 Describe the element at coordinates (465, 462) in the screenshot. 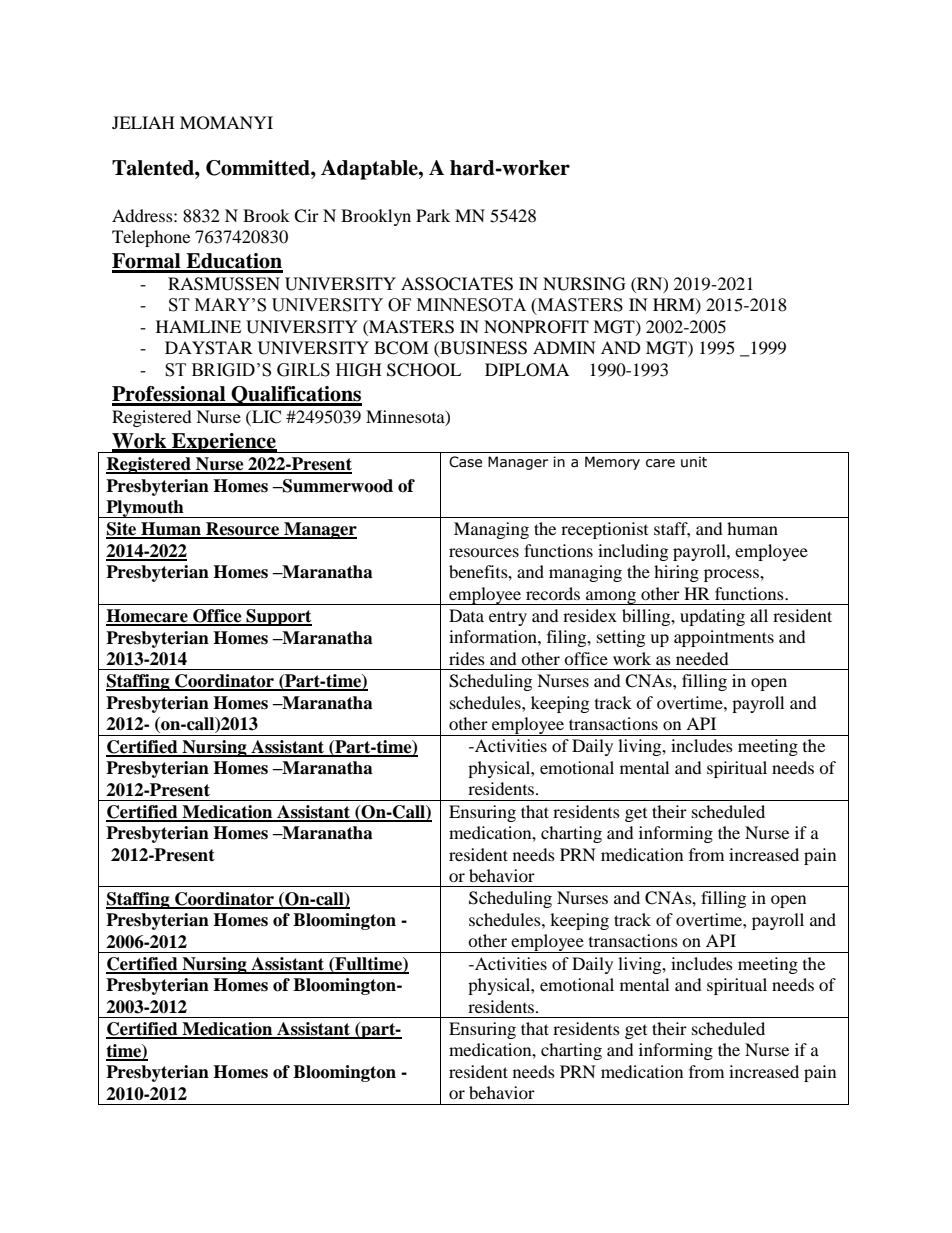

I see `Case` at that location.
